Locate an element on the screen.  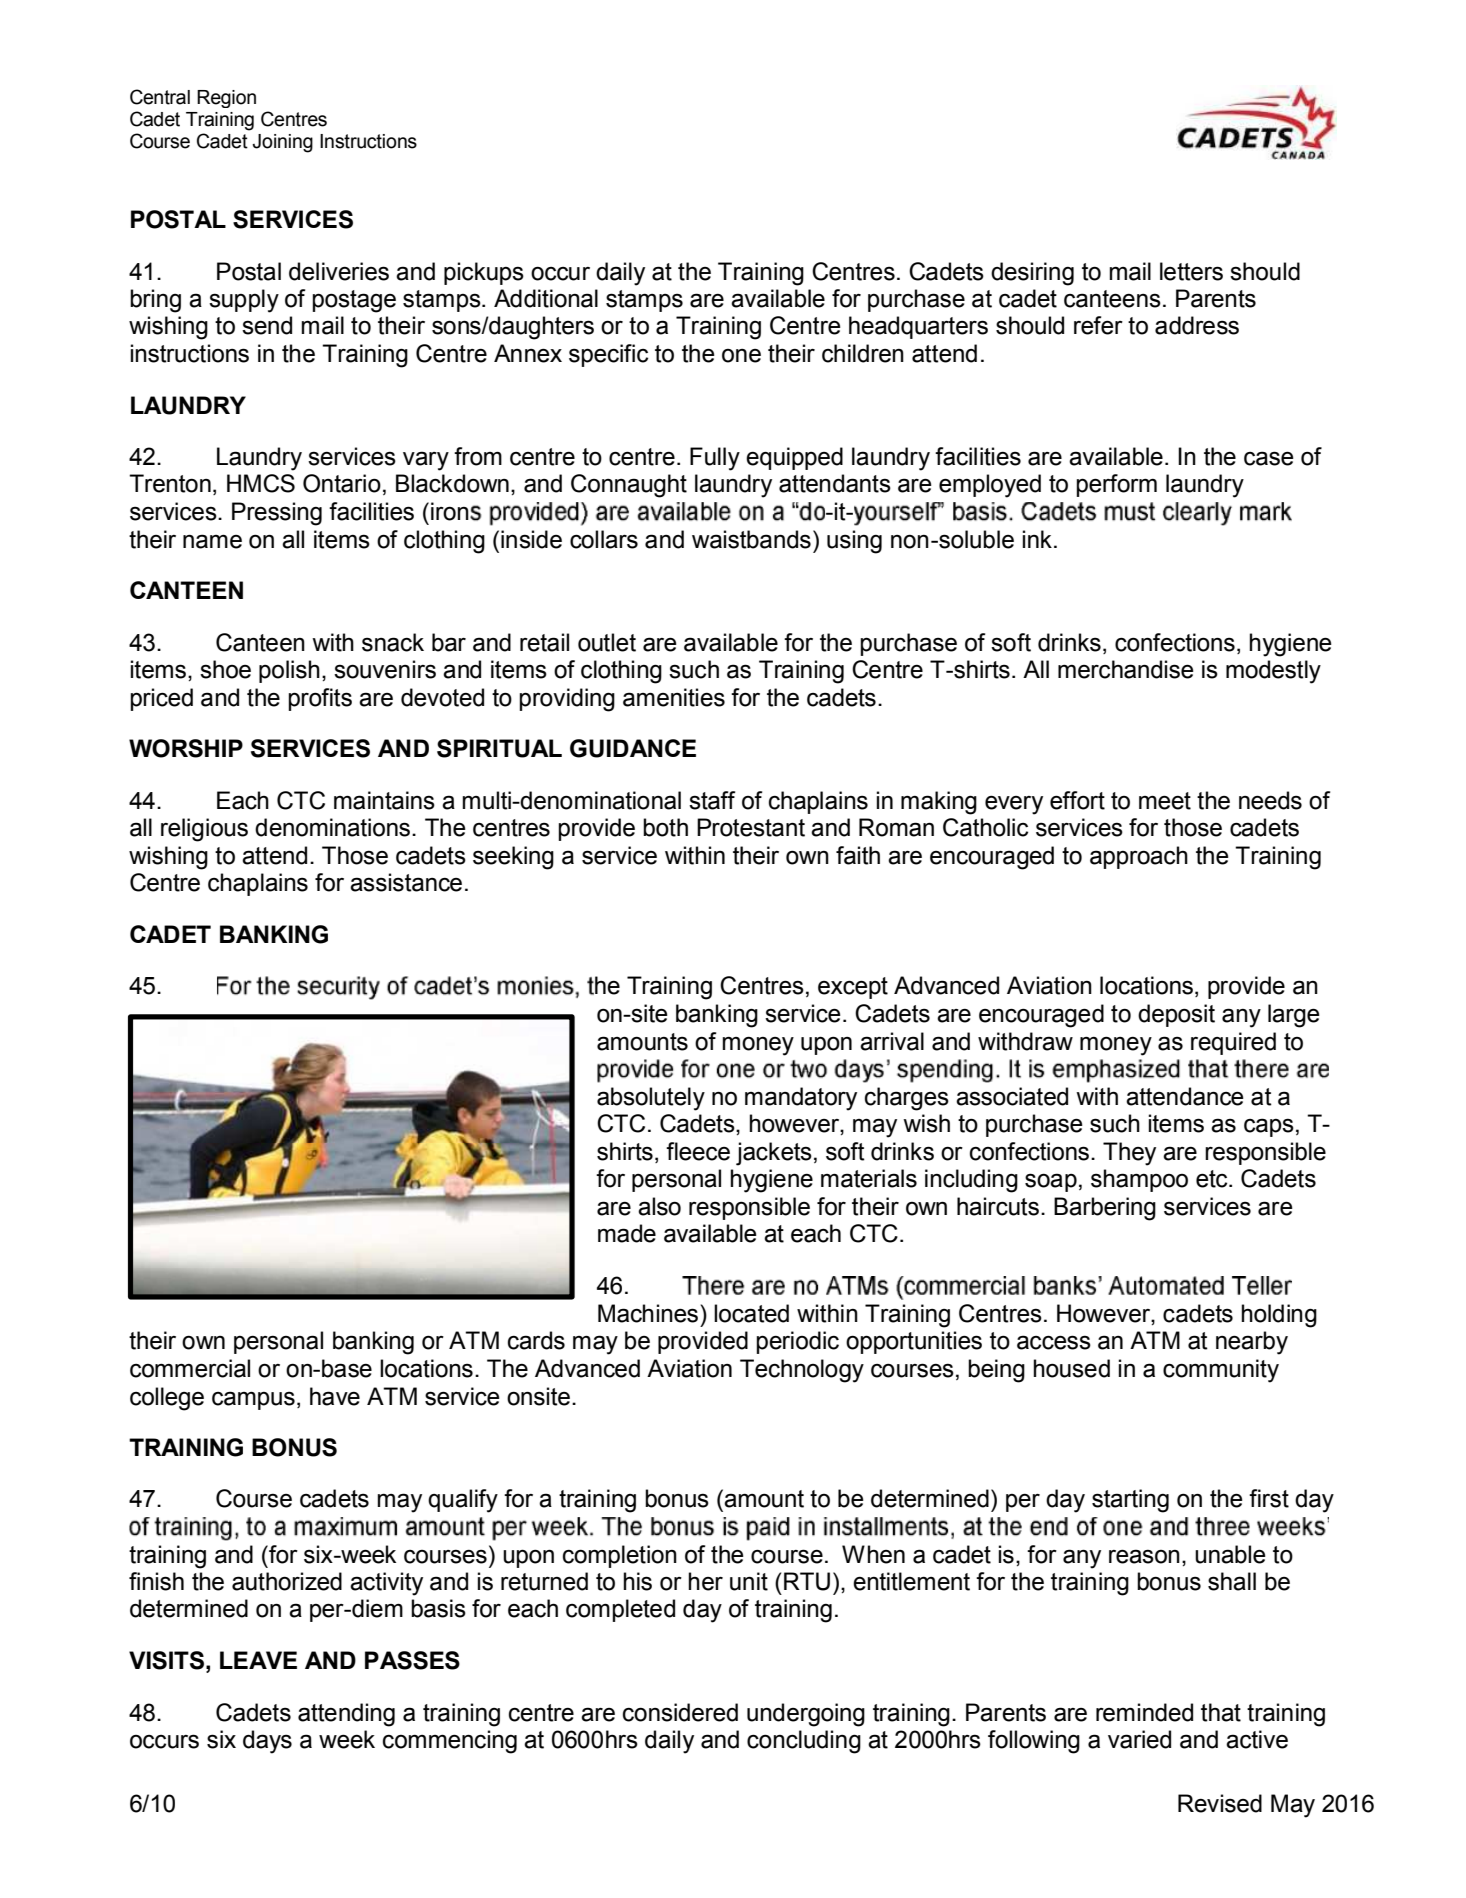
days is located at coordinates (267, 1742).
